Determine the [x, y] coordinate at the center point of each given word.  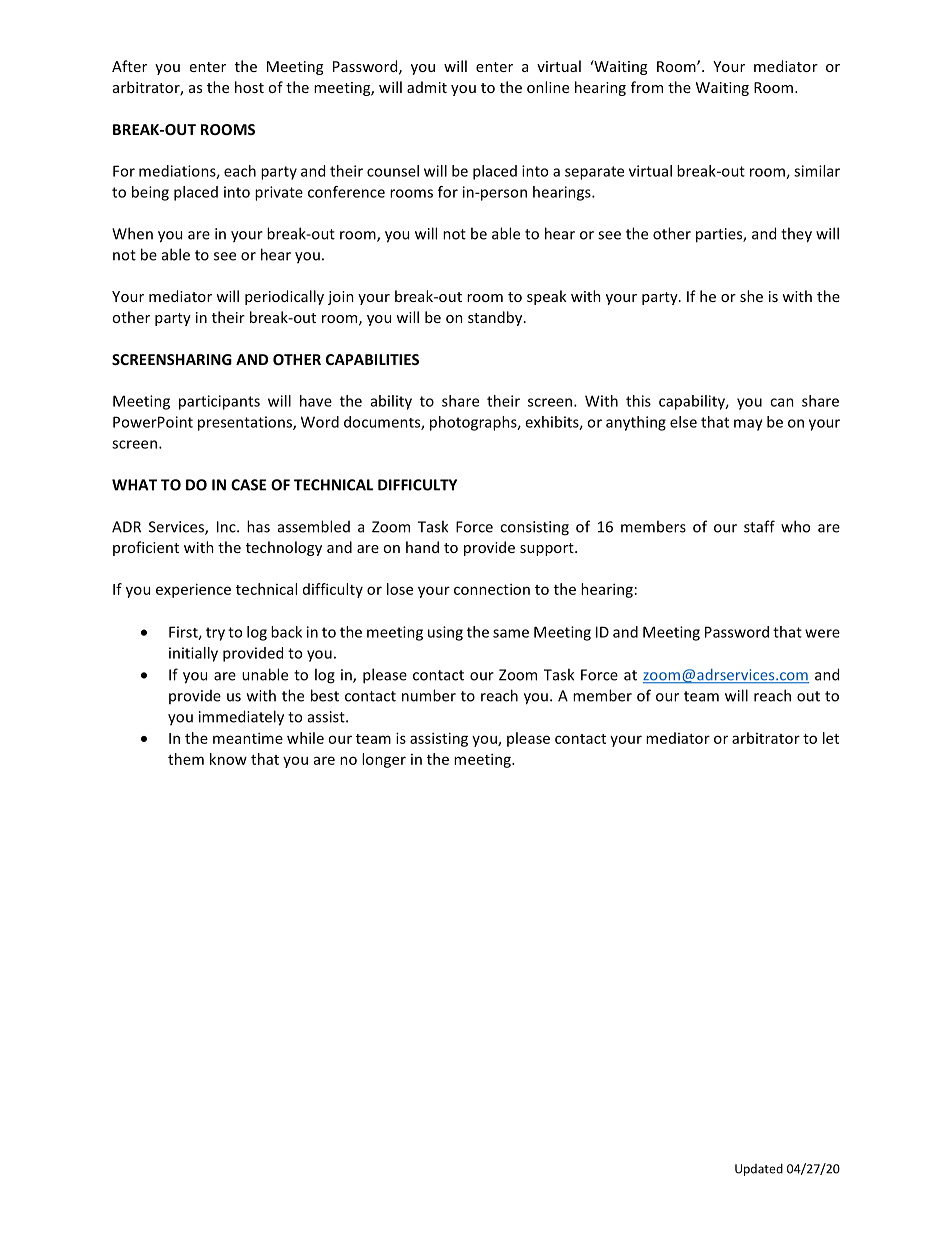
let [831, 738]
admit [427, 87]
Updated [759, 1170]
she [751, 296]
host [249, 87]
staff [759, 526]
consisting [534, 528]
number [429, 695]
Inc [227, 527]
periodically [284, 297]
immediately [241, 718]
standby [496, 318]
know [228, 759]
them [186, 759]
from [647, 87]
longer [384, 760]
